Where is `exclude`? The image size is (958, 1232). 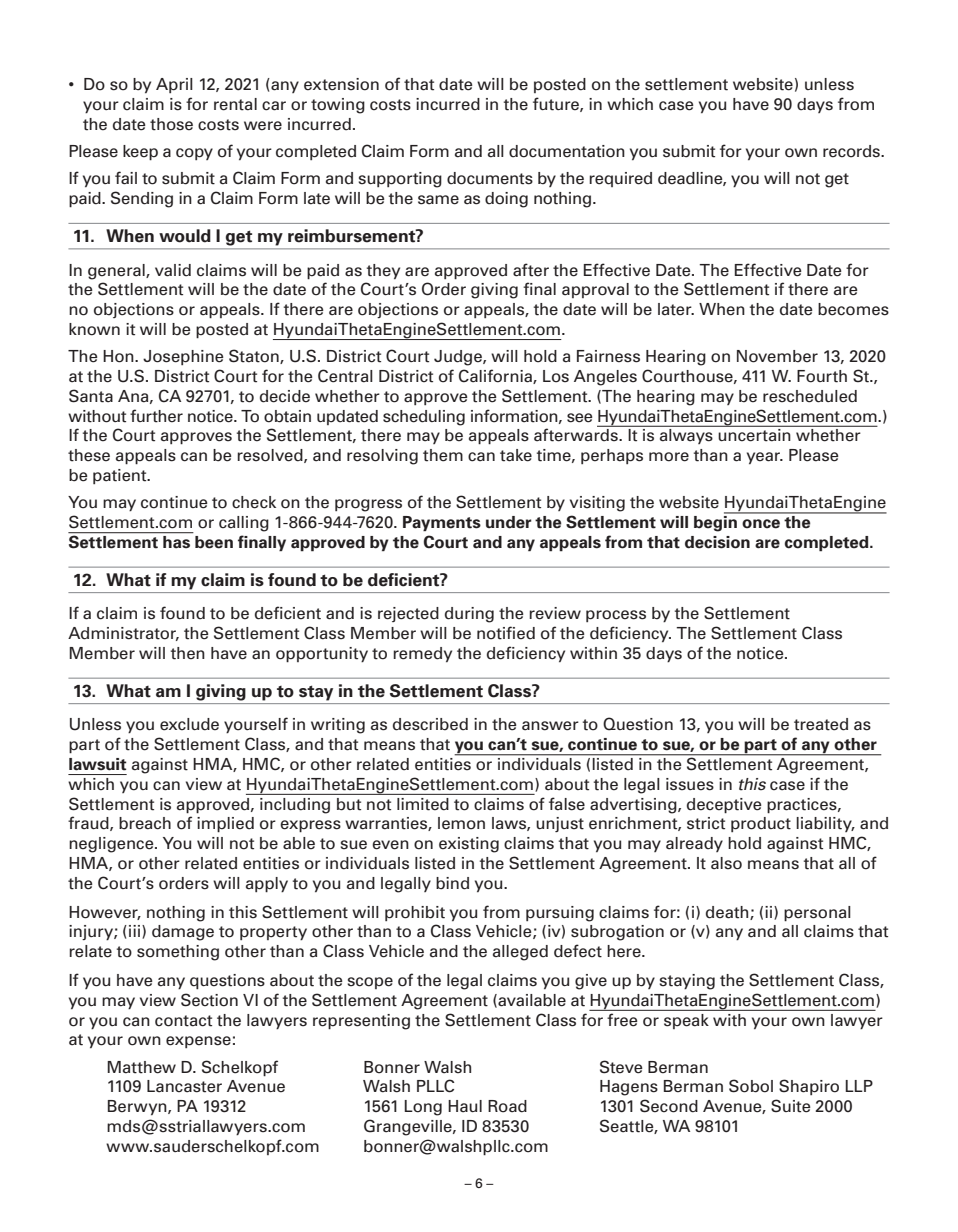
exclude is located at coordinates (189, 724).
